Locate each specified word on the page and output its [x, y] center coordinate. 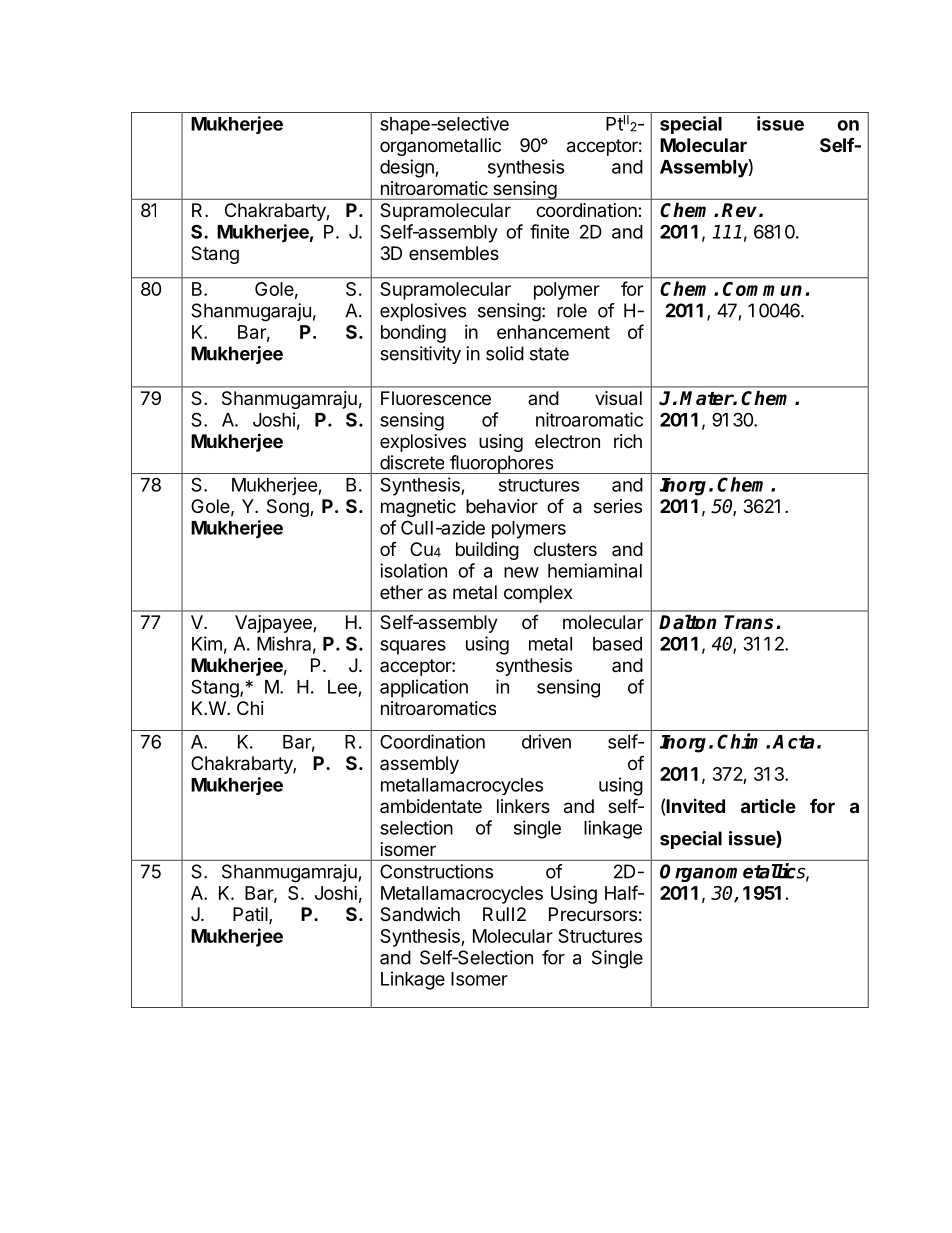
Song [289, 508]
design [408, 168]
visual [618, 398]
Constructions [436, 871]
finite [549, 231]
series [618, 506]
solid [505, 353]
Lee [342, 687]
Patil [250, 914]
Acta [793, 742]
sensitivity [420, 355]
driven [546, 741]
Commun [762, 289]
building [487, 551]
